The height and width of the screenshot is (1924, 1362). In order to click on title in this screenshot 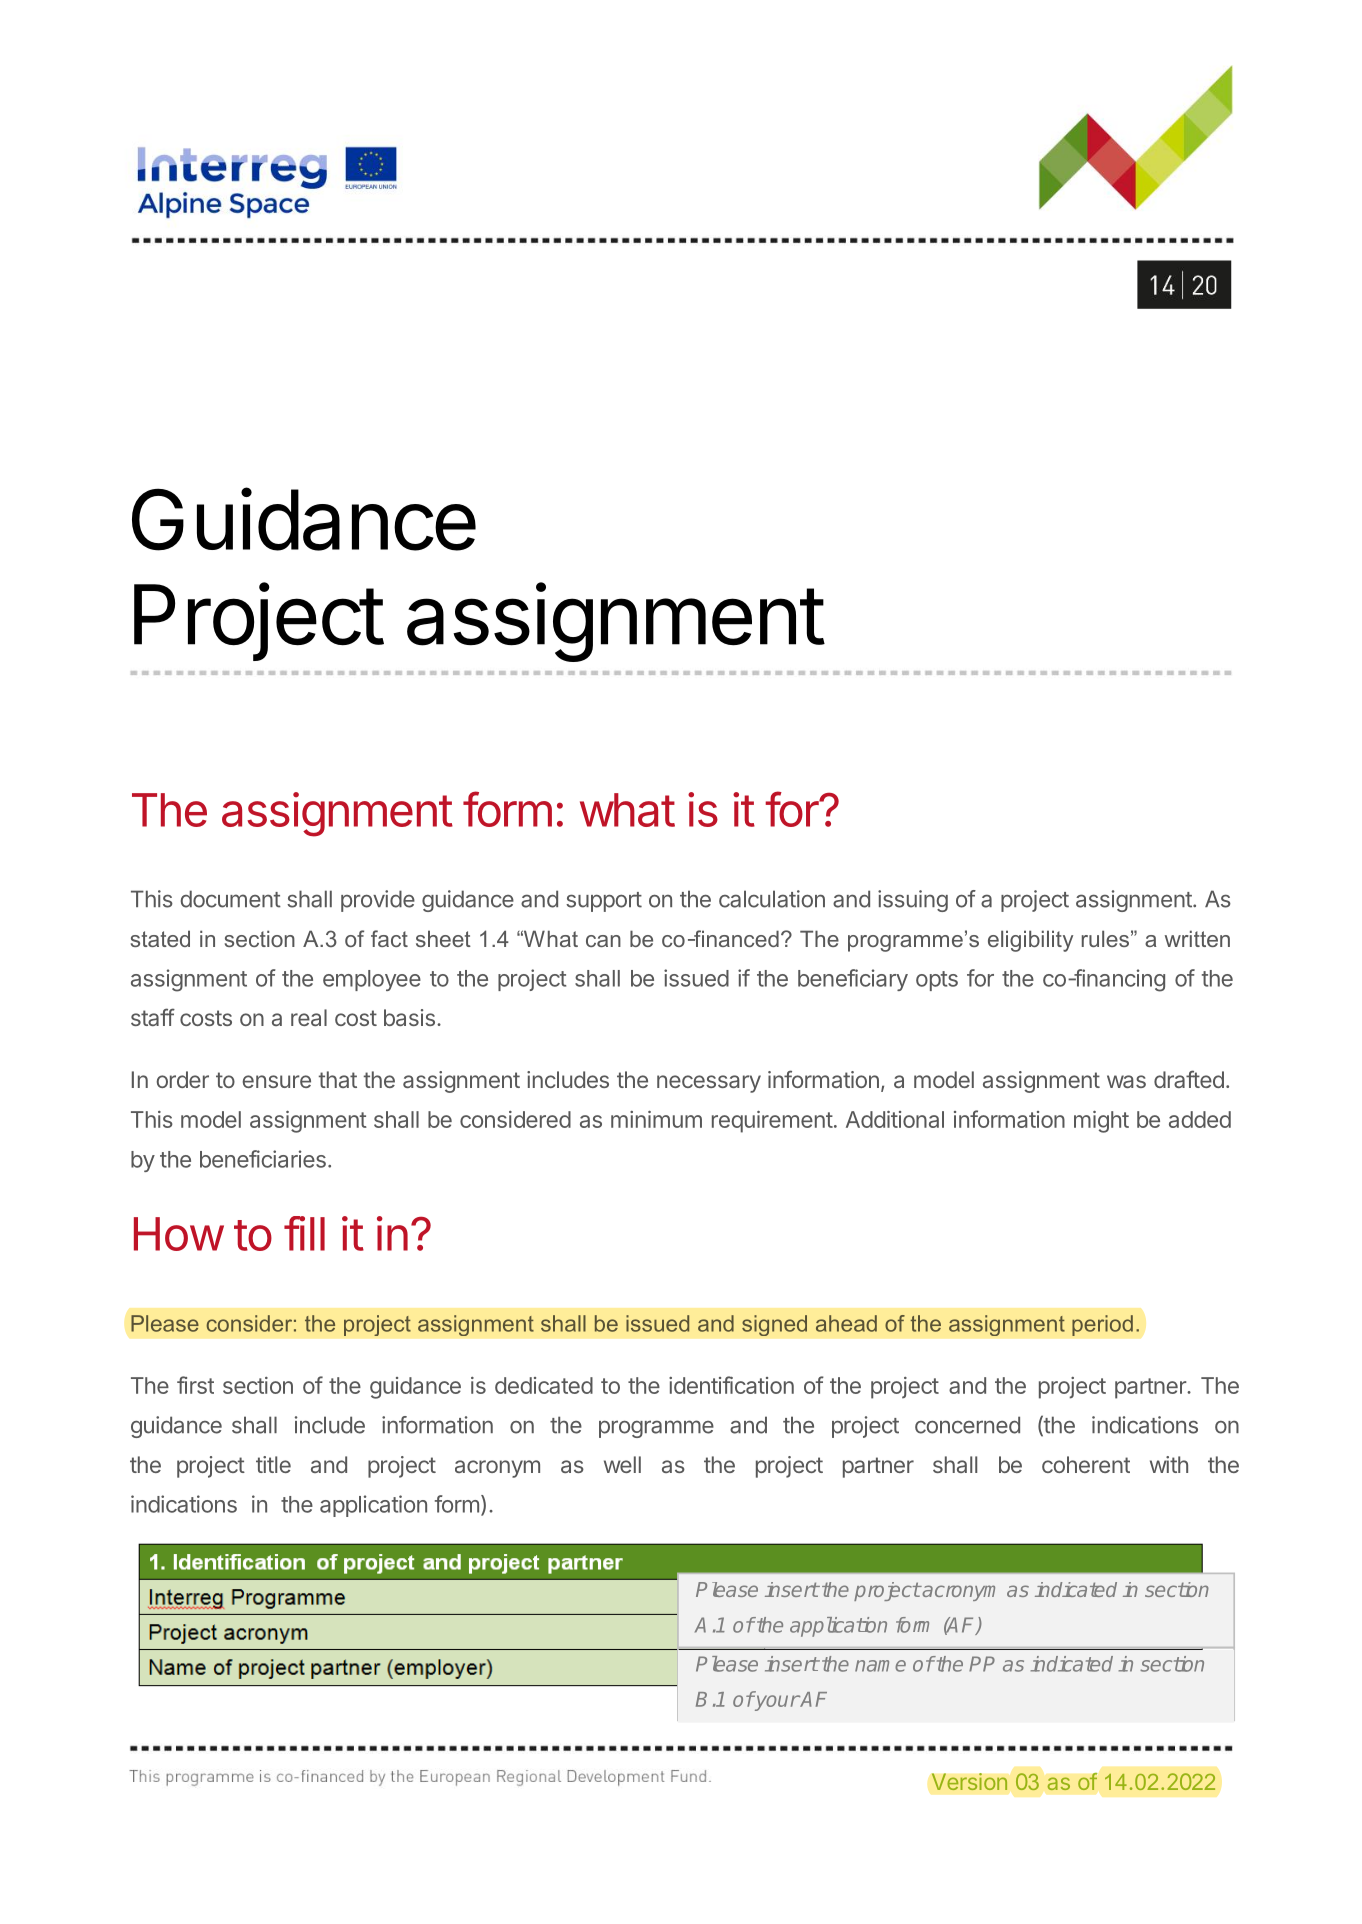, I will do `click(273, 1464)`.
